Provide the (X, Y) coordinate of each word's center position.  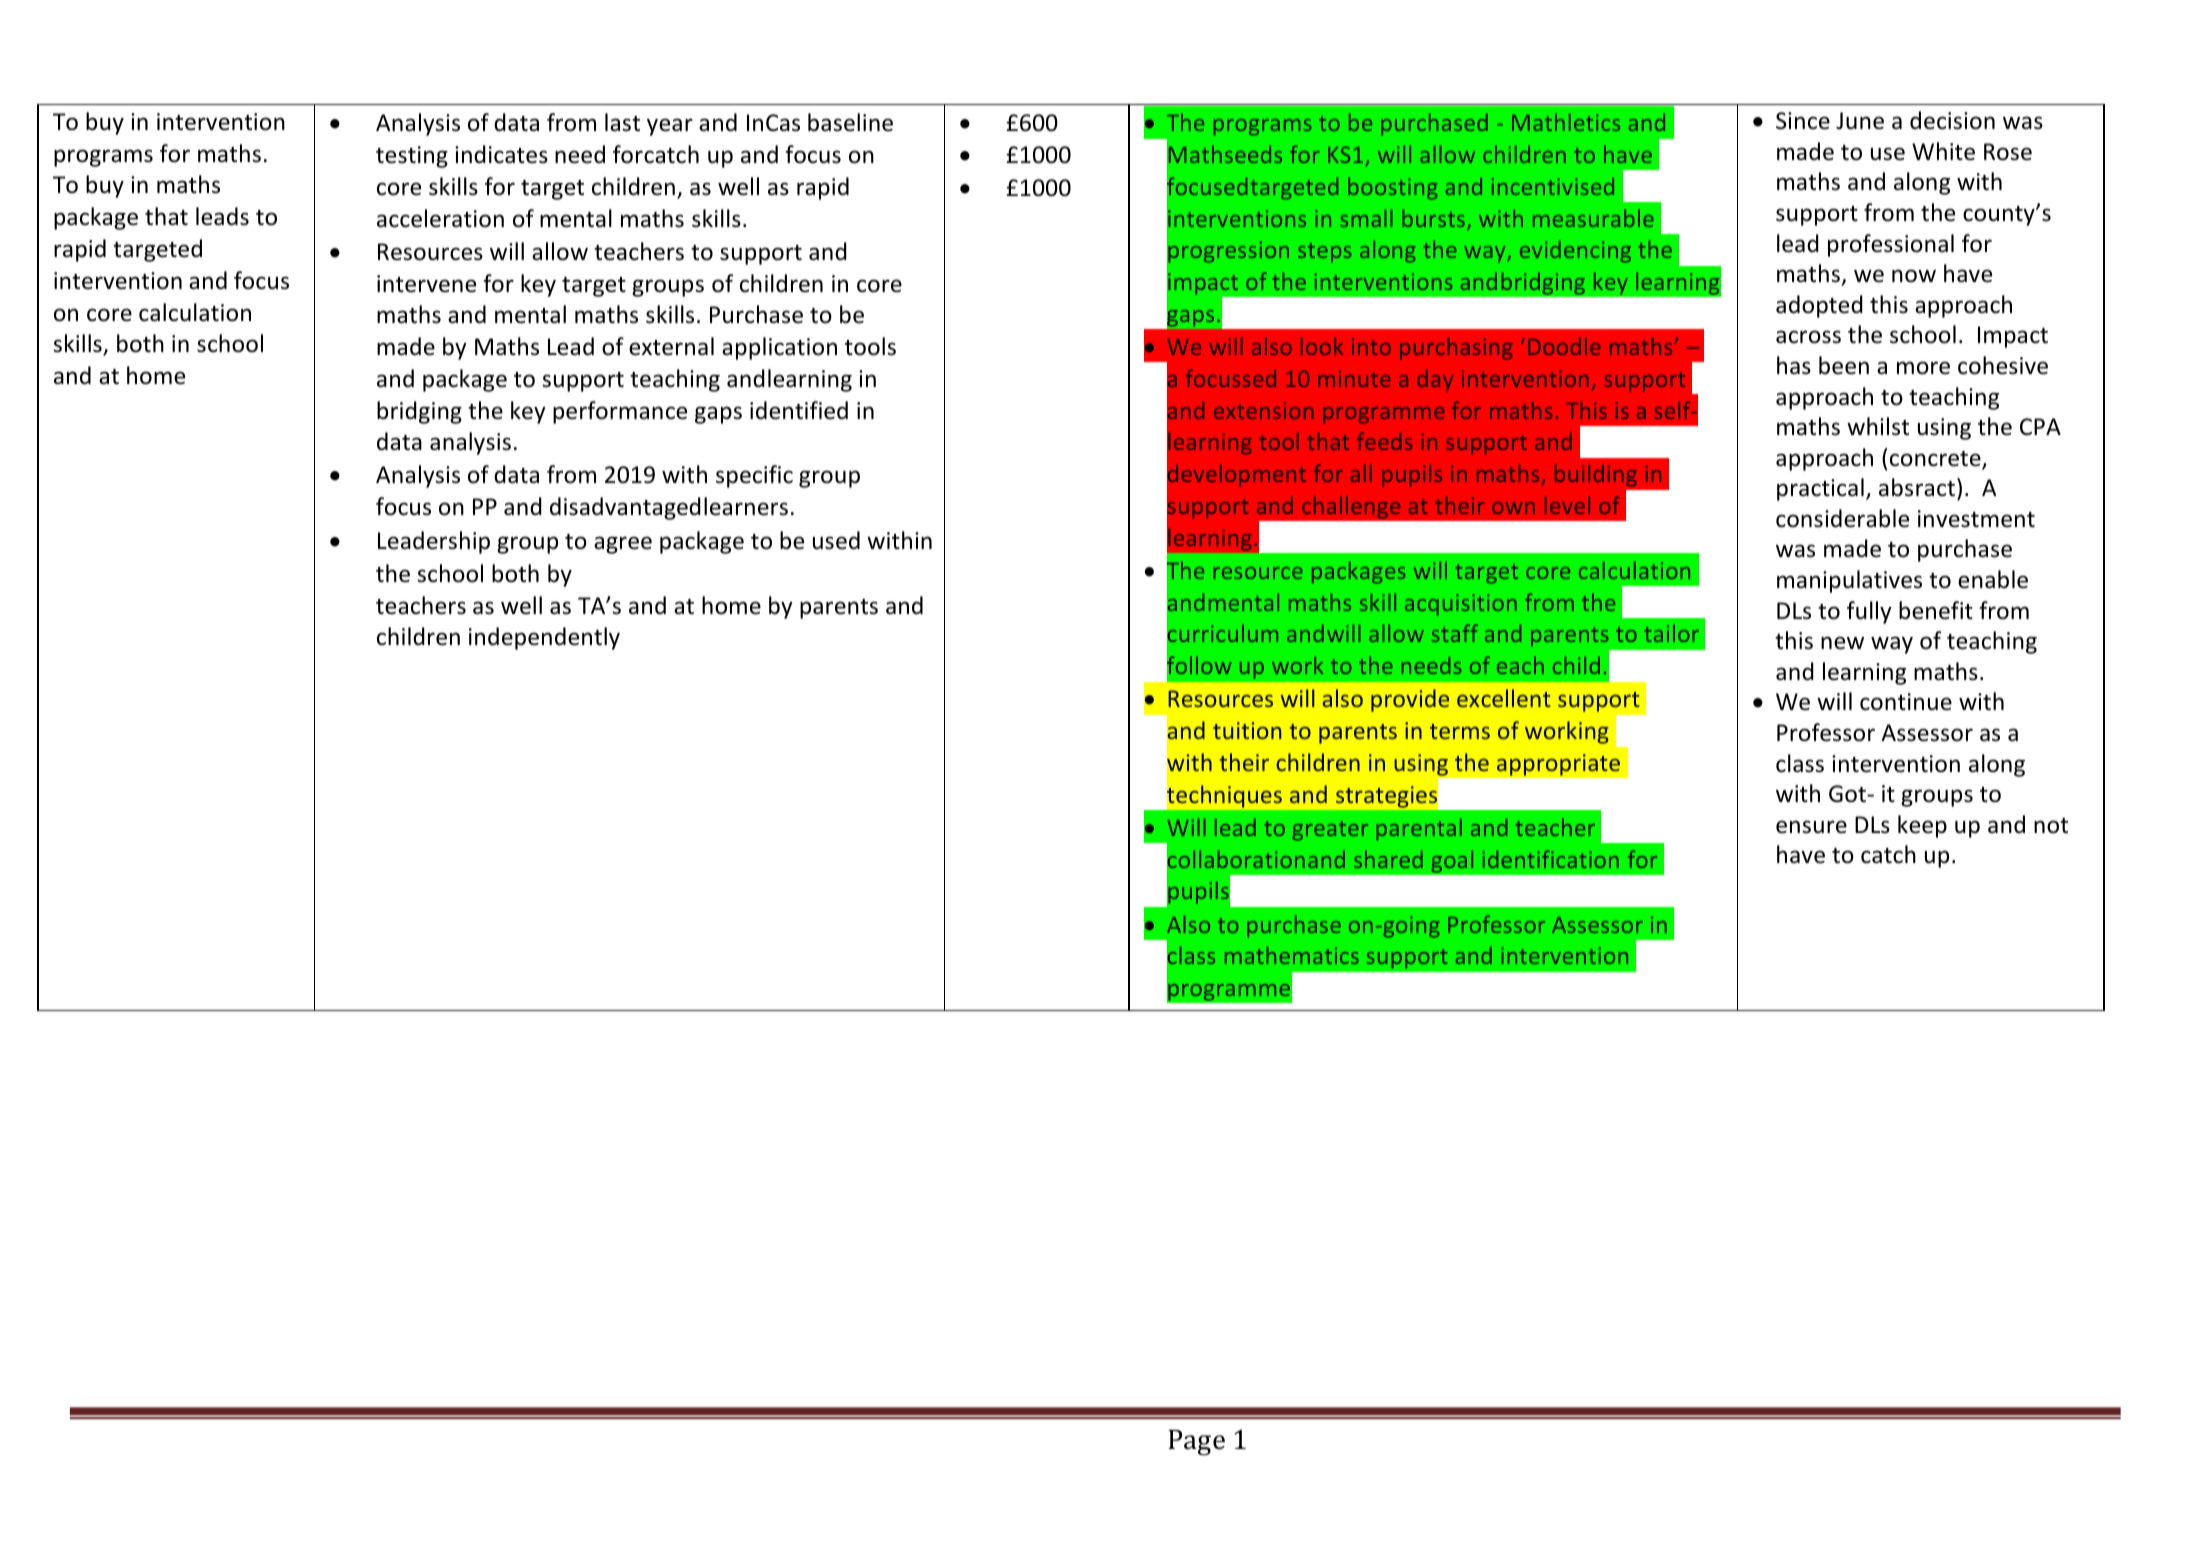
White (1943, 151)
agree (623, 545)
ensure (1811, 827)
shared (1388, 859)
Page (1196, 1443)
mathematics (1292, 955)
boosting (1393, 188)
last (622, 122)
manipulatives (1849, 581)
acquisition (1461, 605)
